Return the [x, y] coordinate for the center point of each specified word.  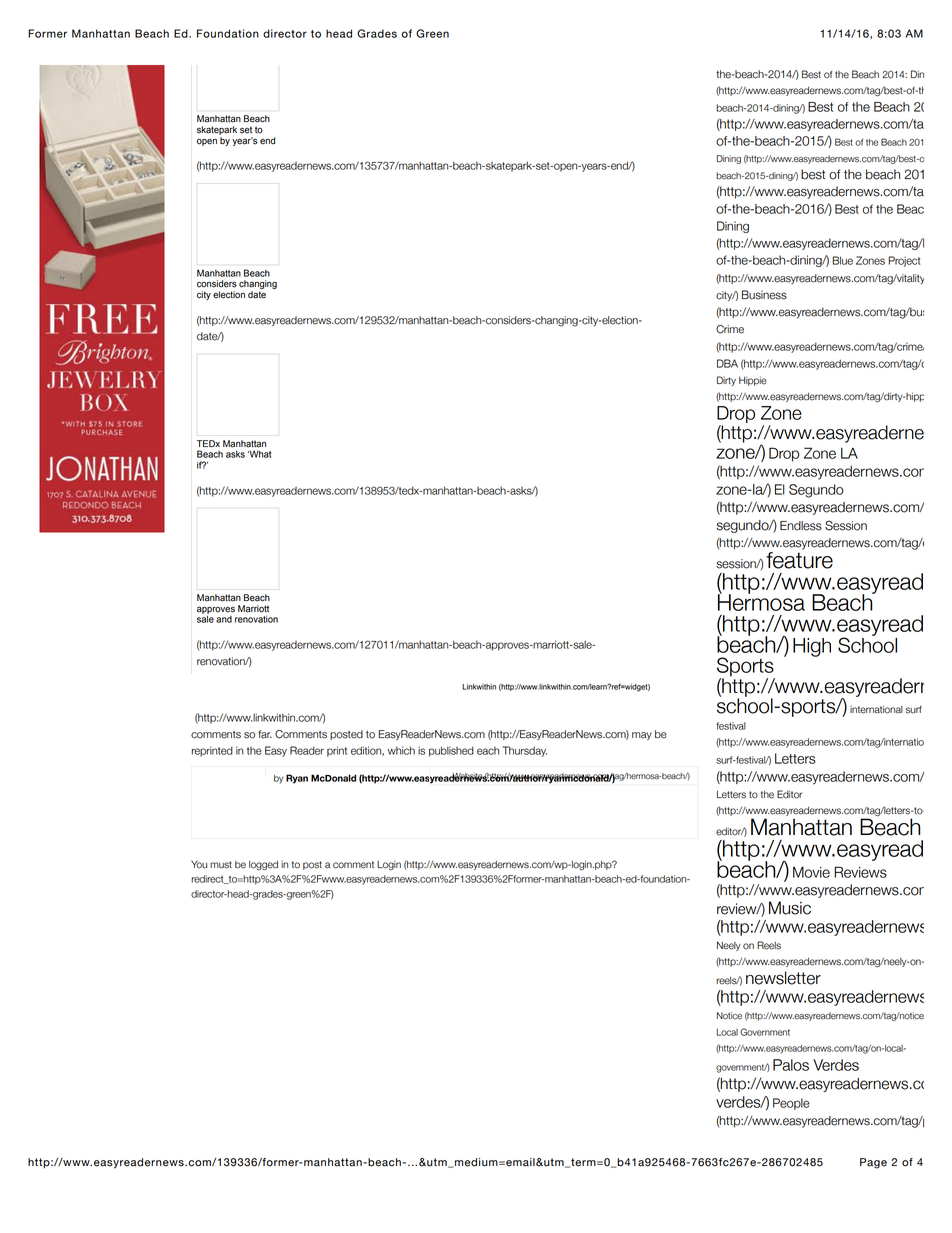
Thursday [525, 751]
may [642, 736]
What [260, 454]
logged [263, 865]
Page [873, 1163]
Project [904, 261]
